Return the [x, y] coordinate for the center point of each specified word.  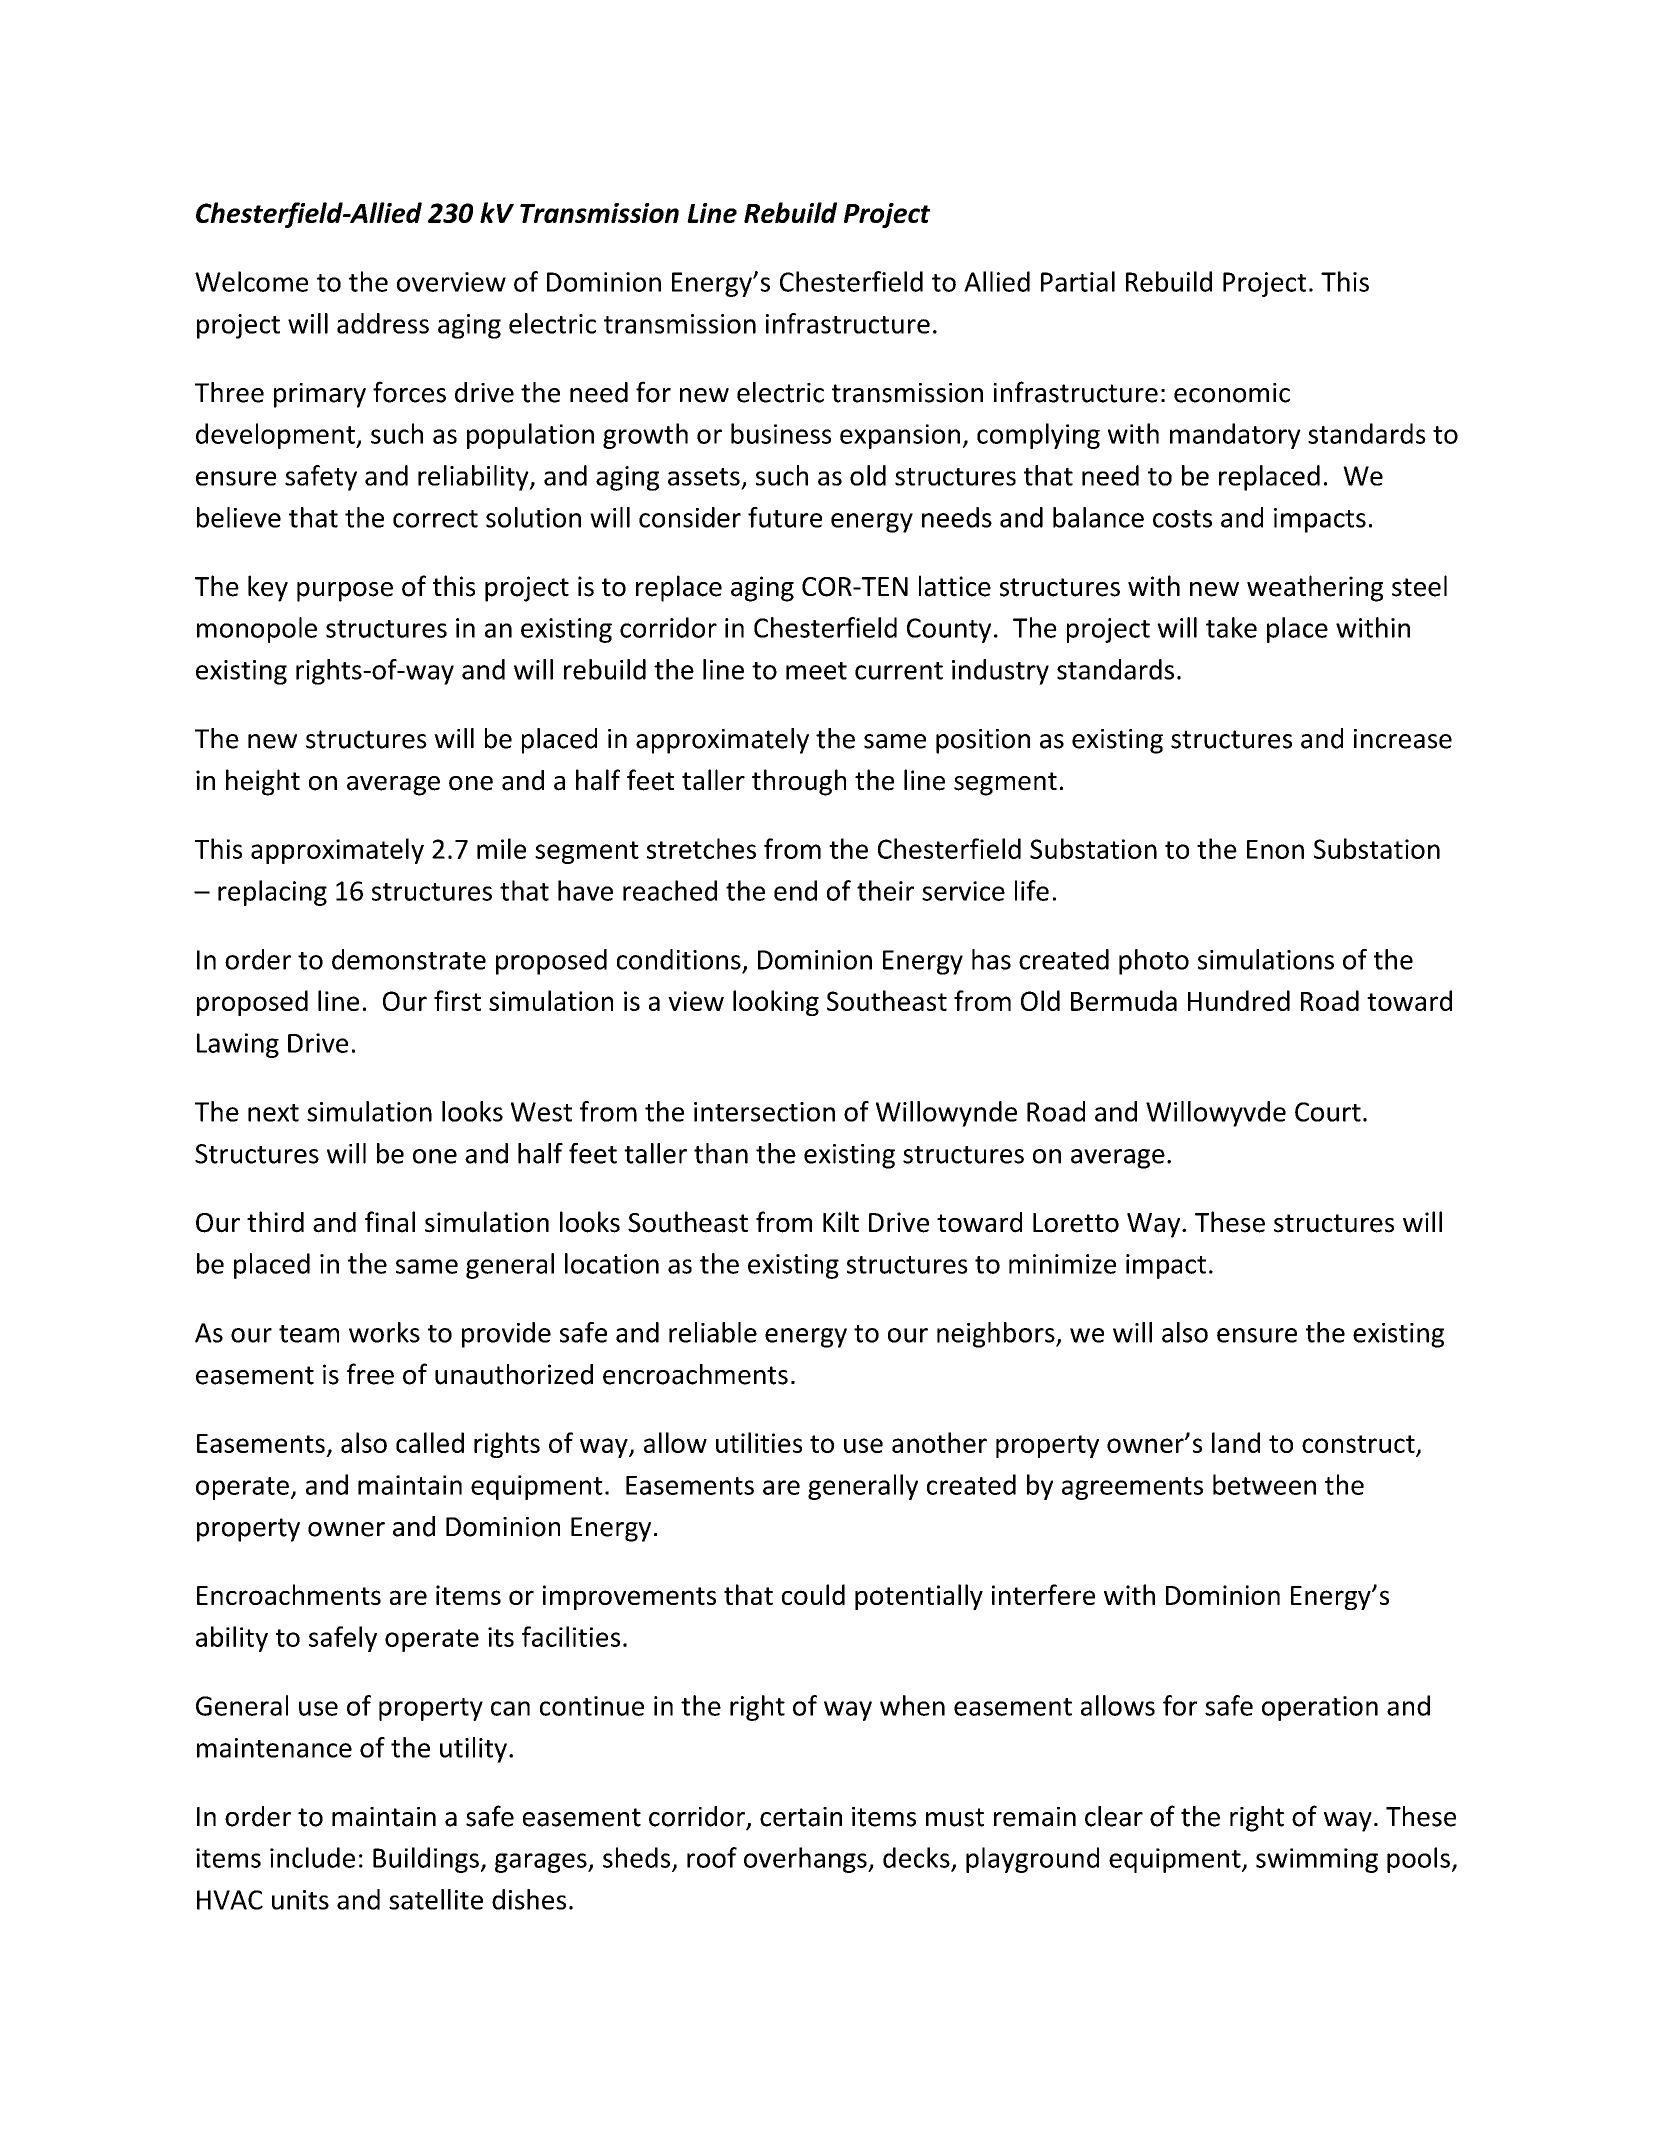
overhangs [806, 1860]
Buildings [426, 1860]
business [781, 433]
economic [1232, 393]
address [383, 323]
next [273, 1113]
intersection [764, 1112]
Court [1328, 1112]
